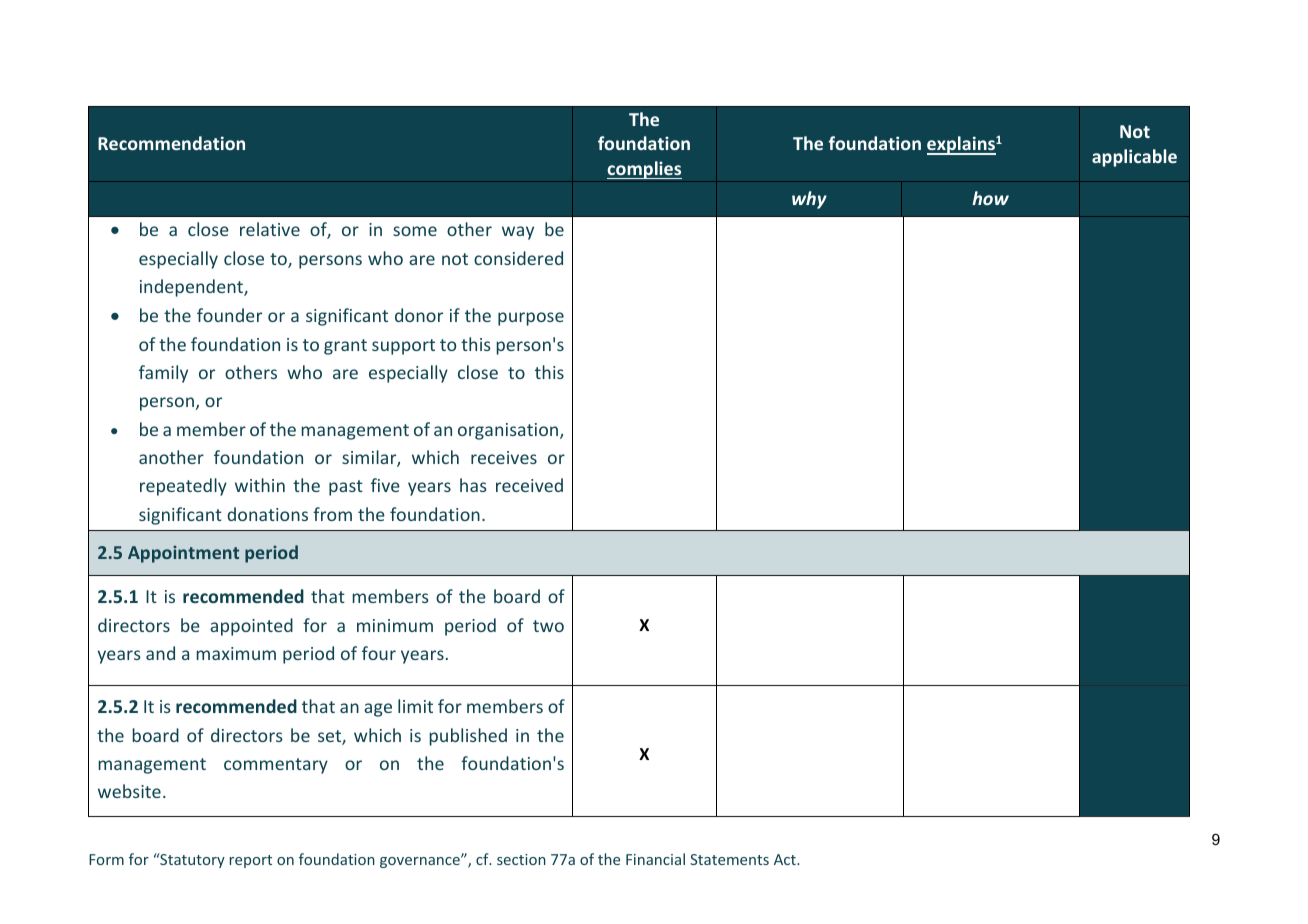 The width and height of the document is (1308, 924). I want to click on Recommendation, so click(171, 143).
